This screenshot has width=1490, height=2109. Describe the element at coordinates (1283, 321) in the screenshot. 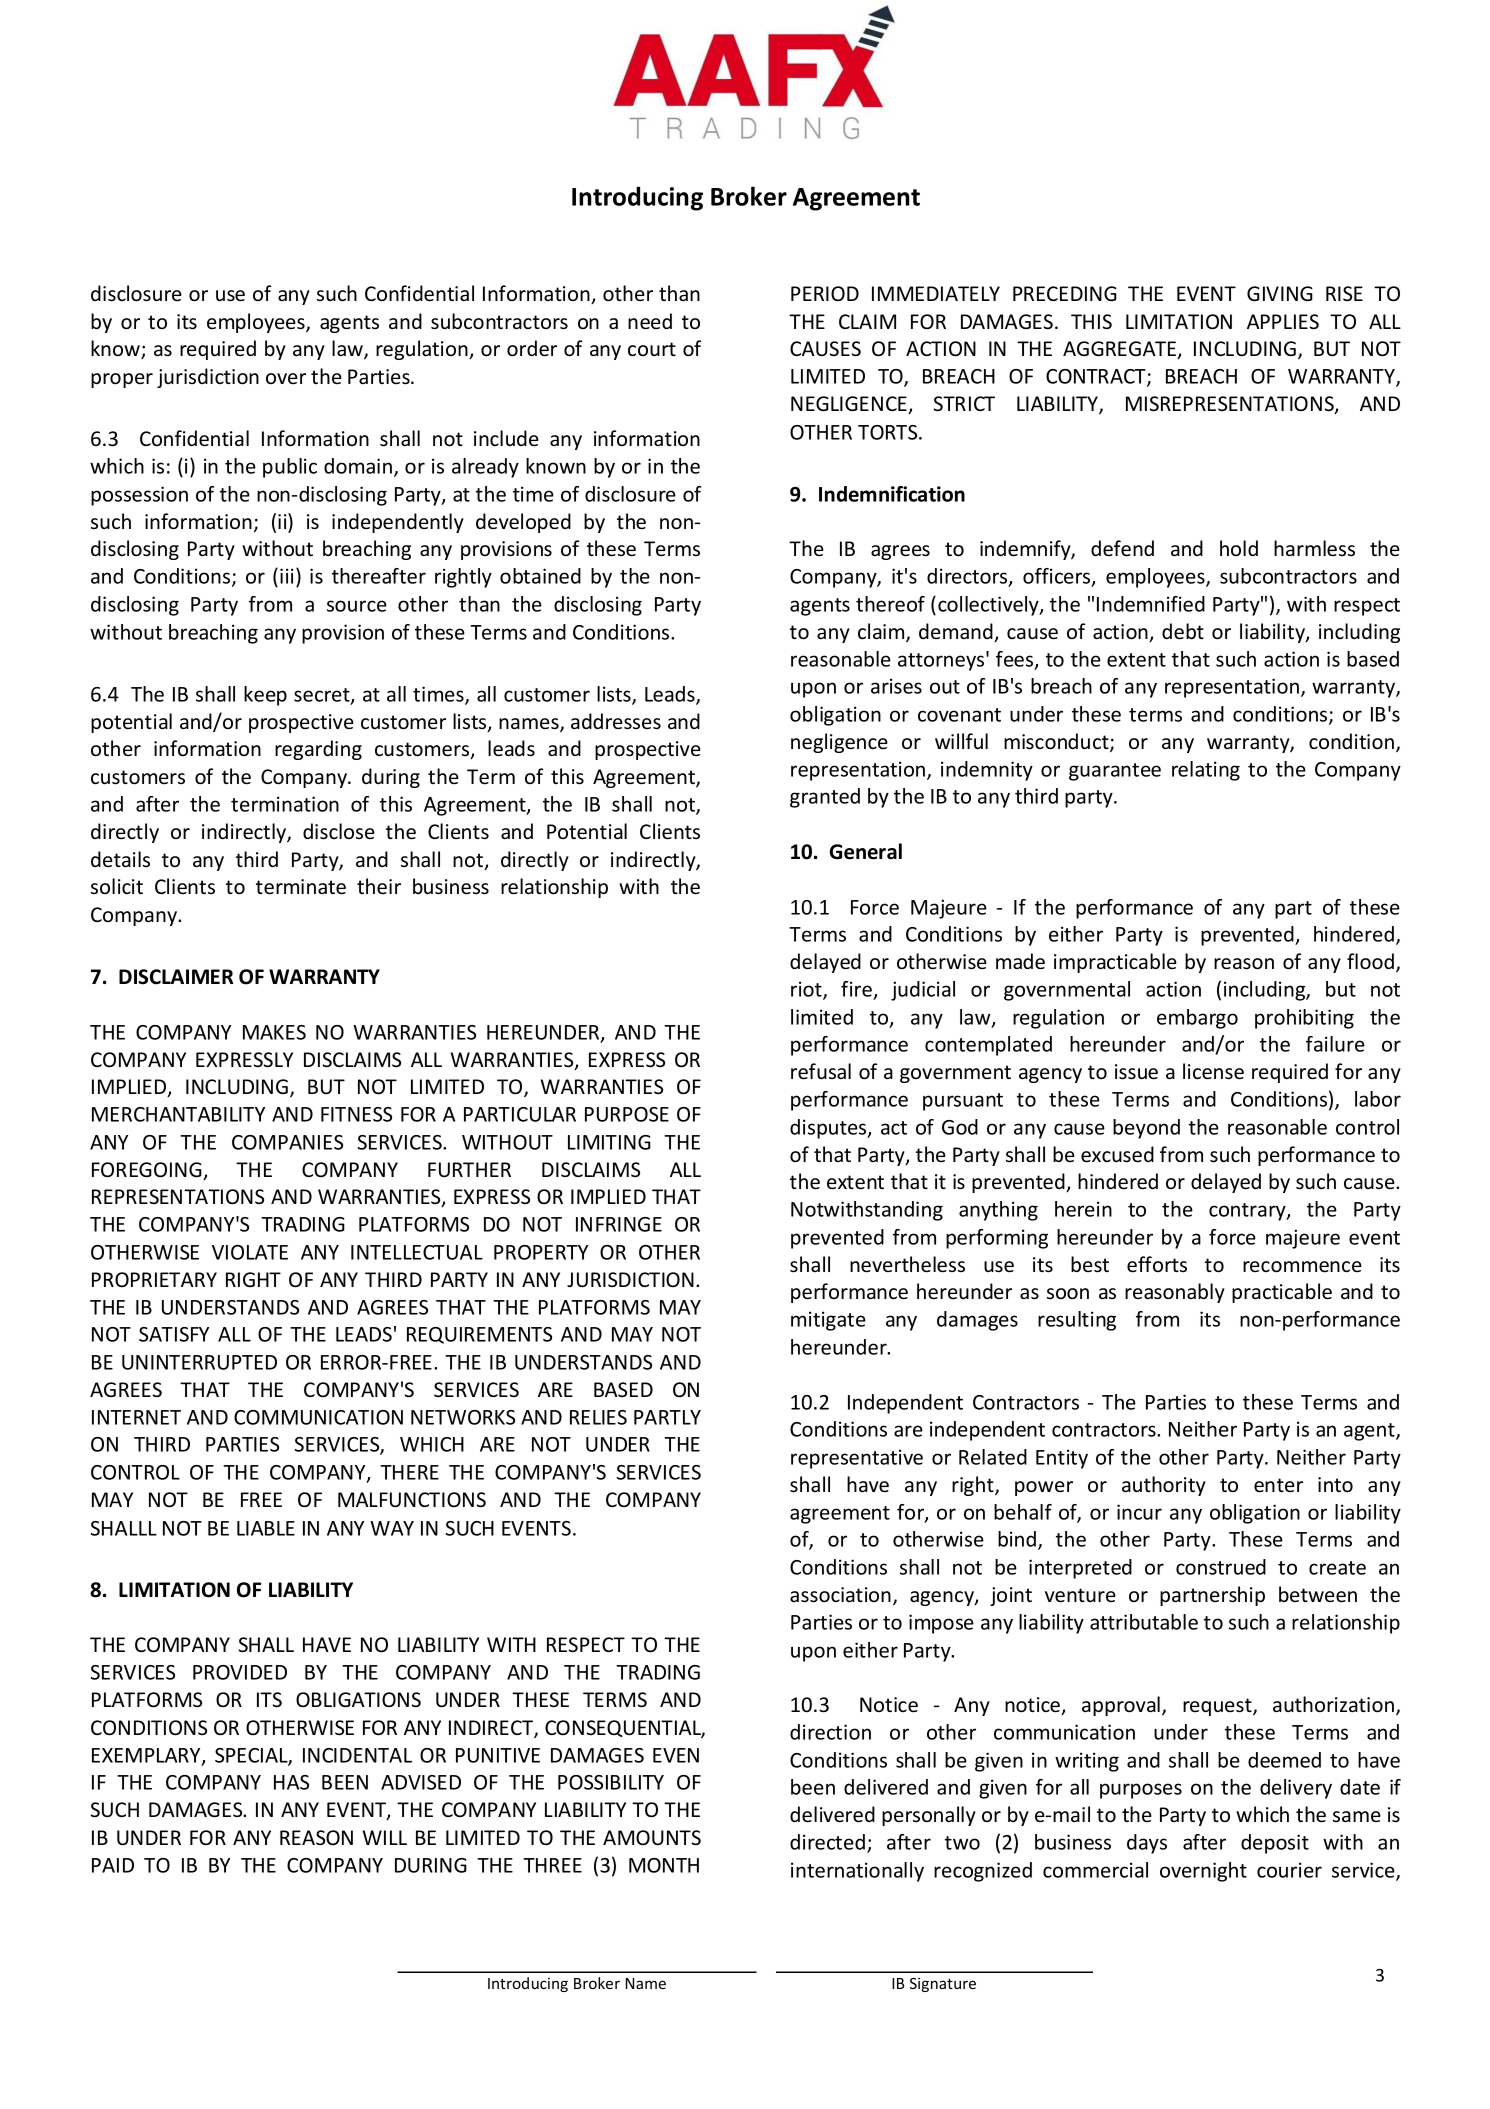

I see `APPLIES` at that location.
